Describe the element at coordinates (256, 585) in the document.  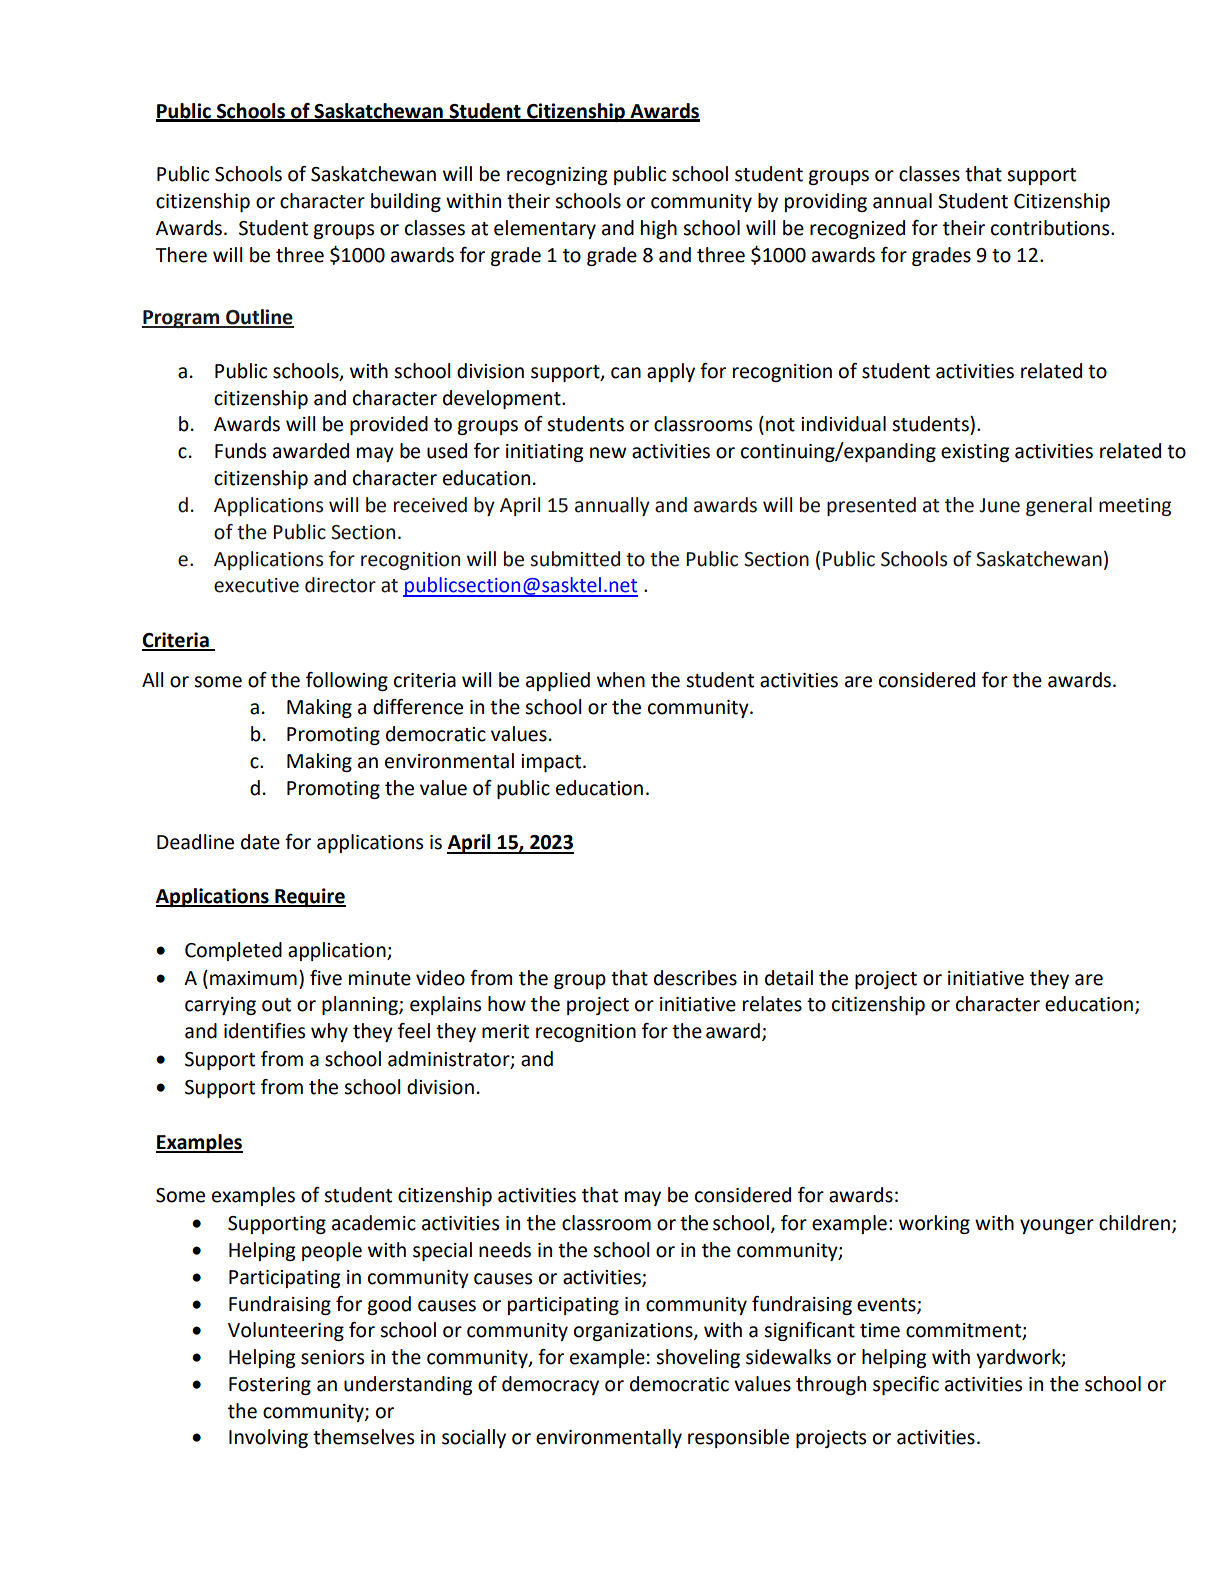
I see `executive` at that location.
